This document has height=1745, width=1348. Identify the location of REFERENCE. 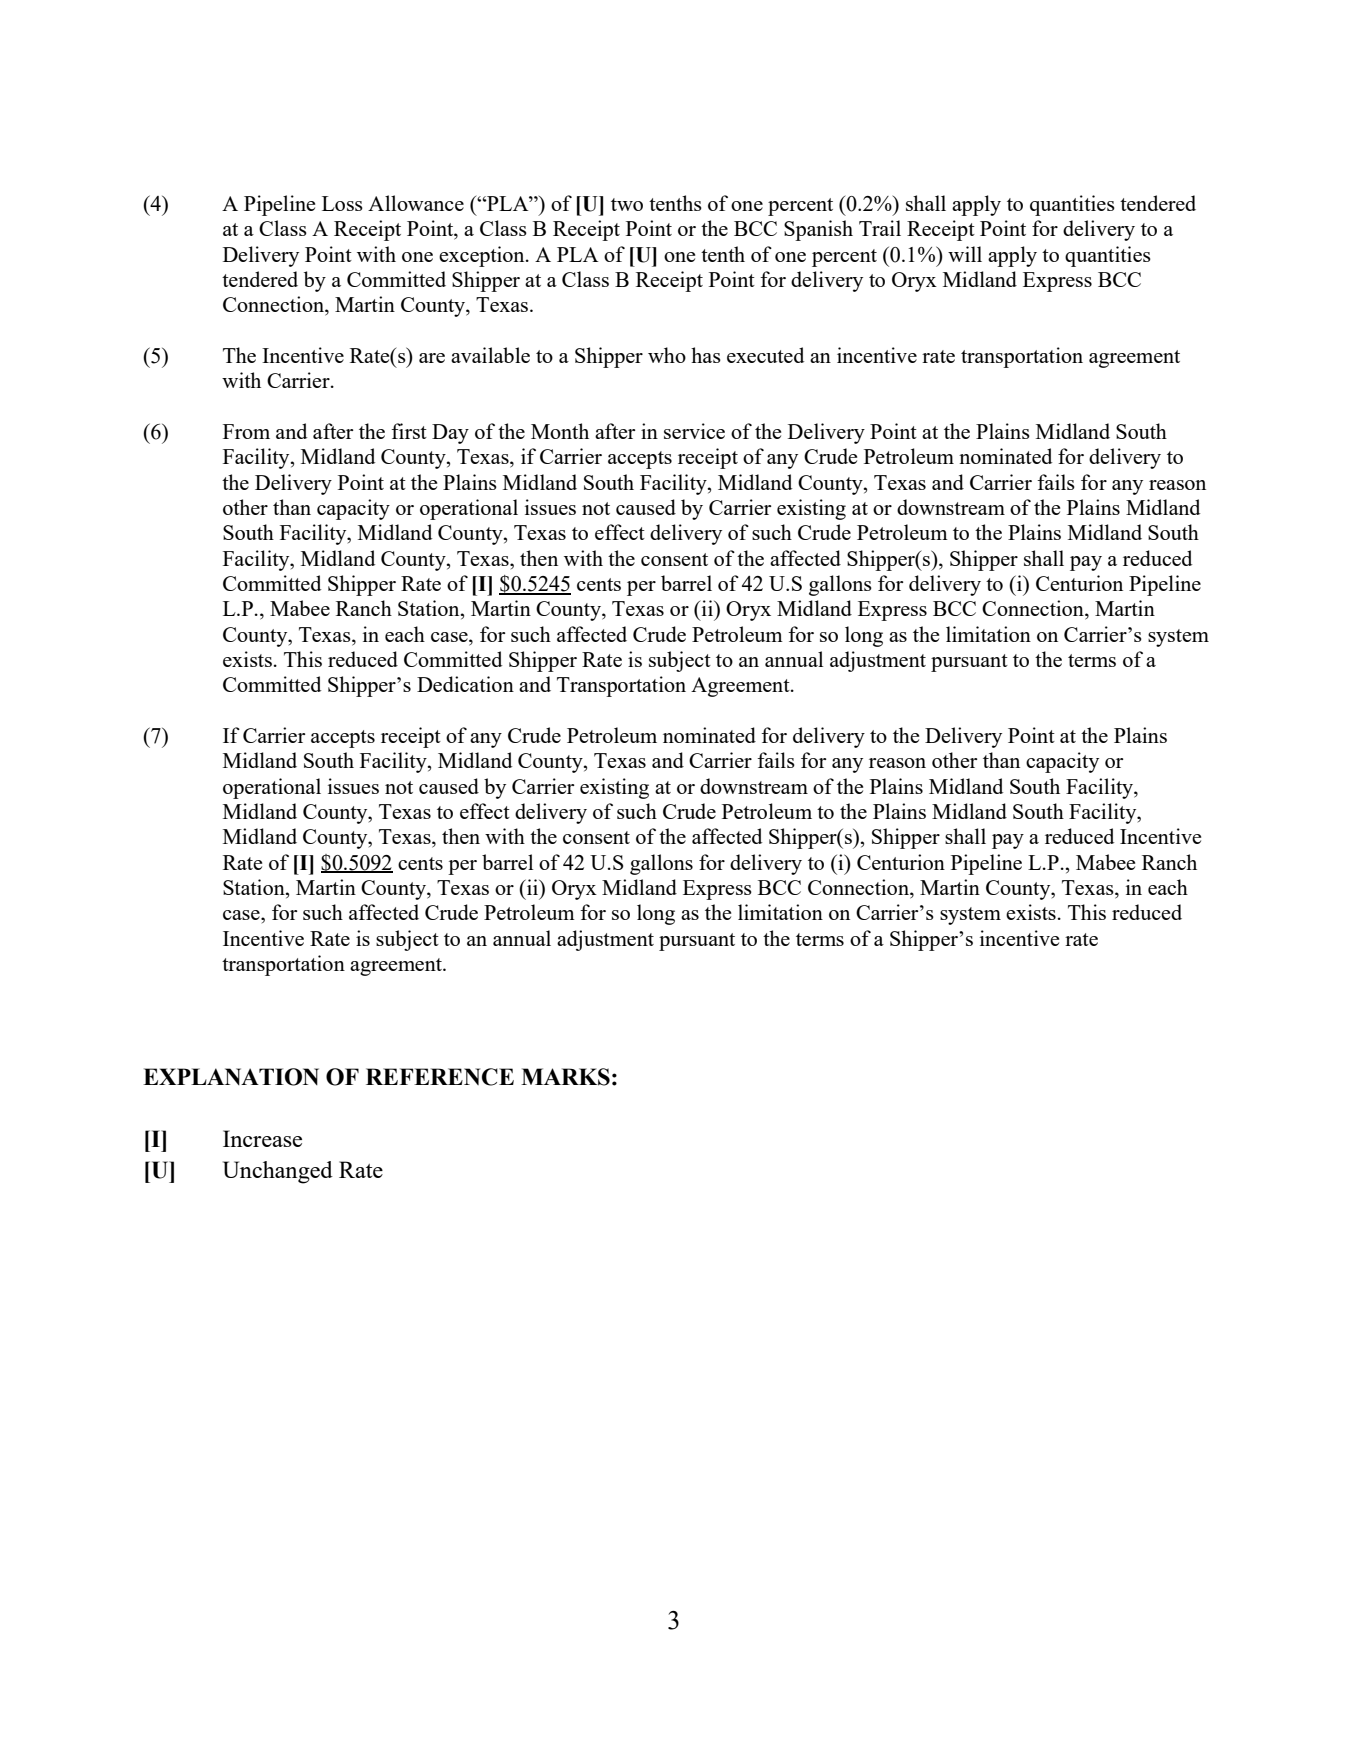
(440, 1077).
